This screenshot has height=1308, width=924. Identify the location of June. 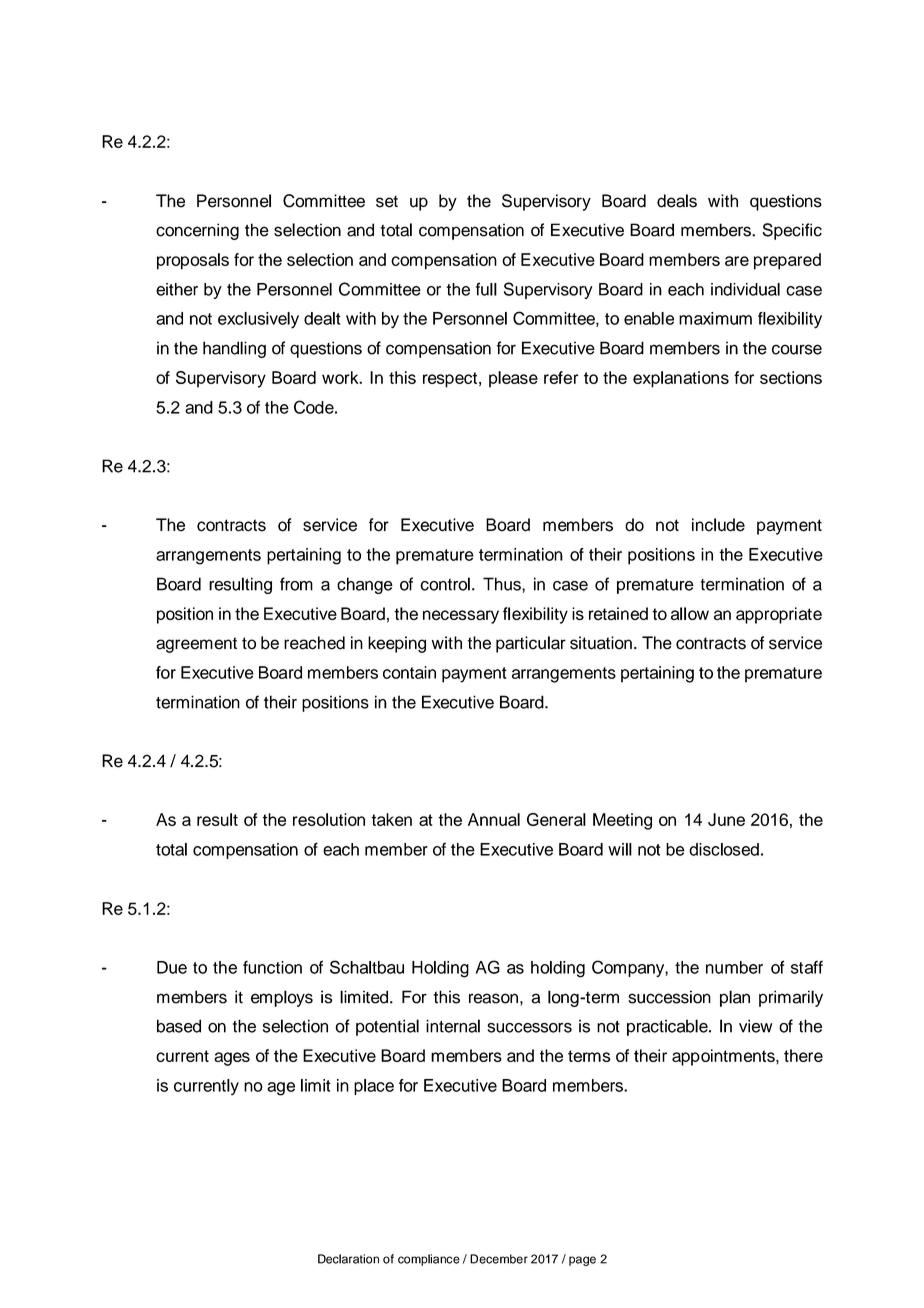
(726, 819).
